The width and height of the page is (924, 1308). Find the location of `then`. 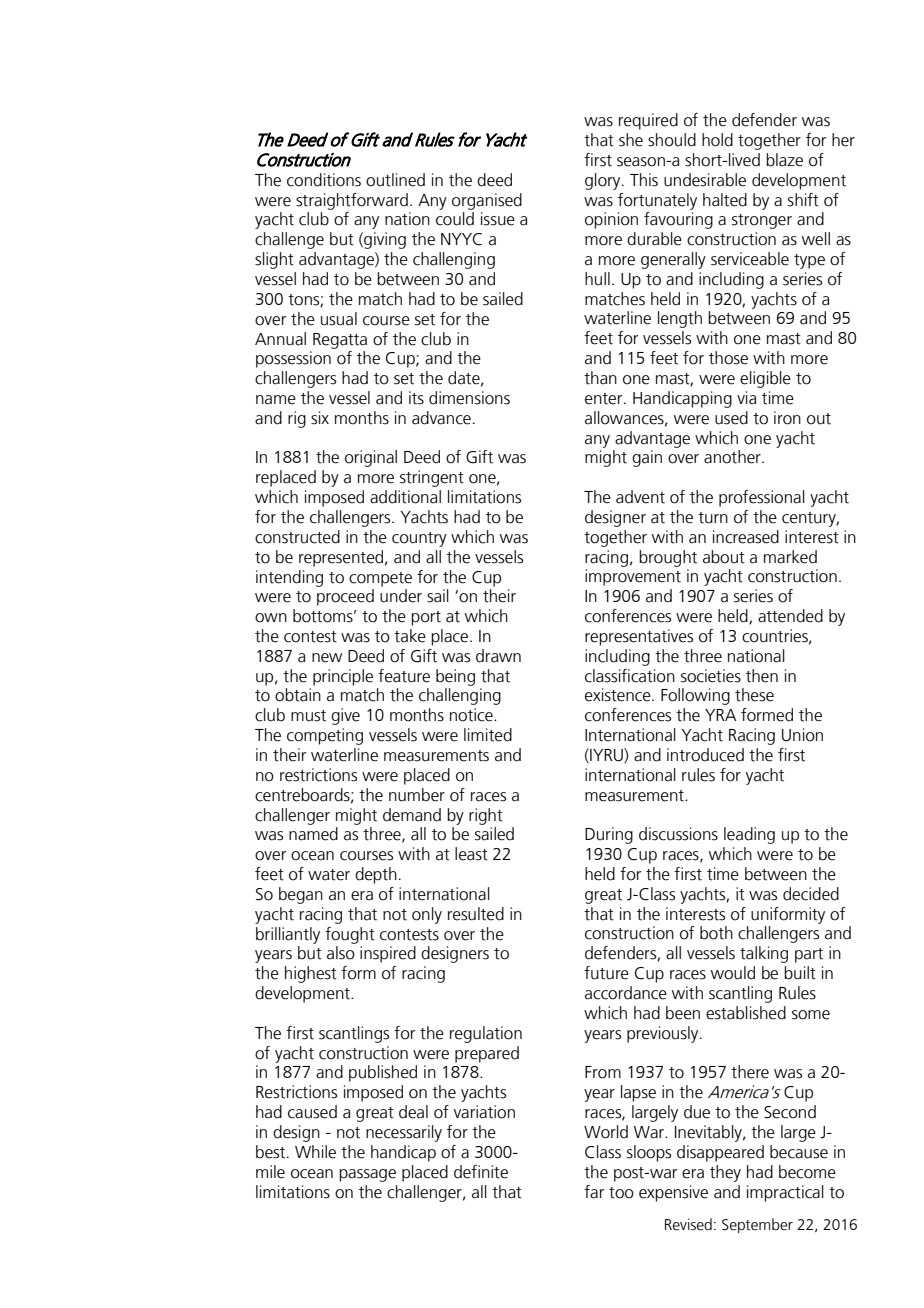

then is located at coordinates (762, 676).
